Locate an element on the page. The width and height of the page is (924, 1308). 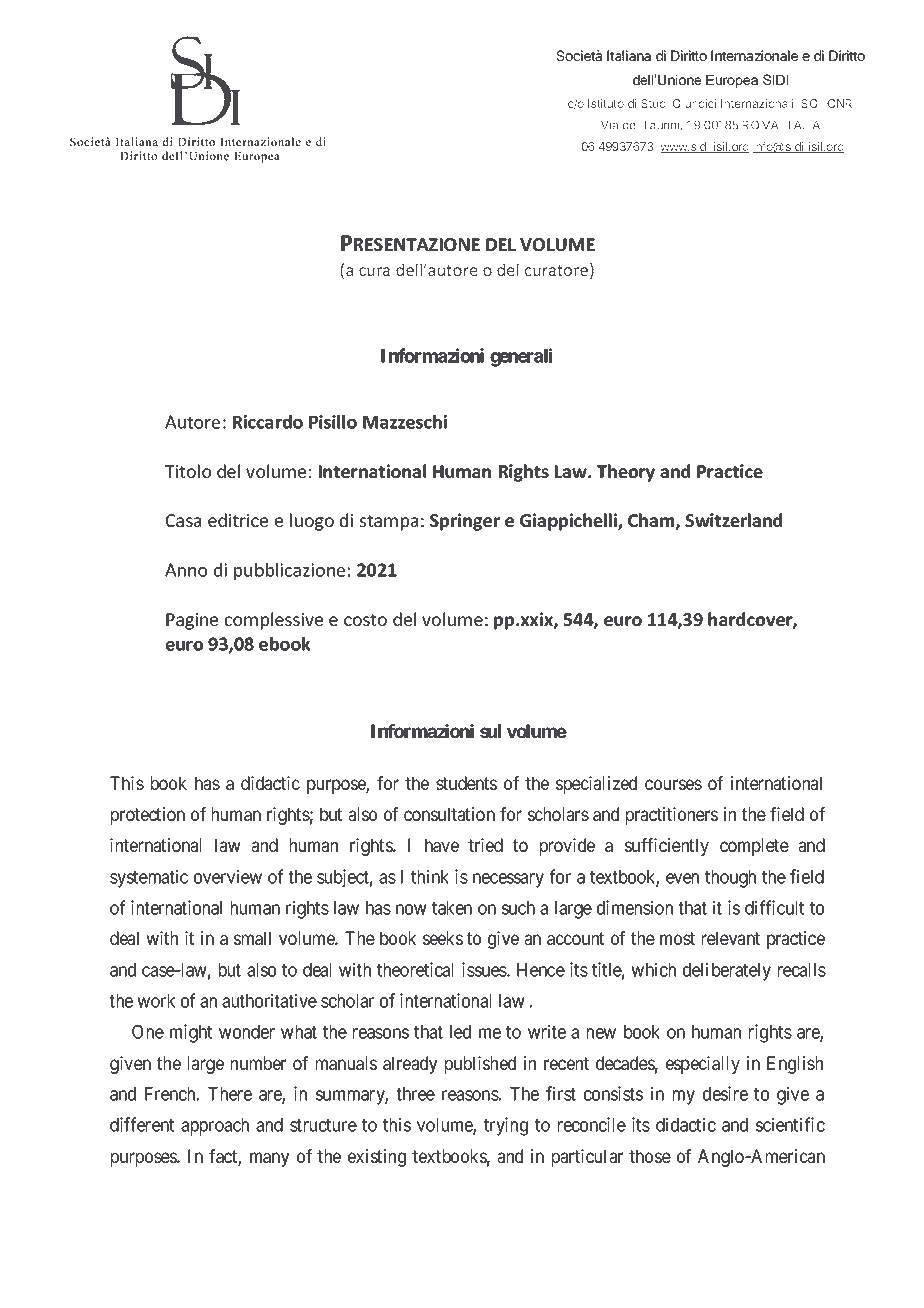
Anno is located at coordinates (186, 570).
